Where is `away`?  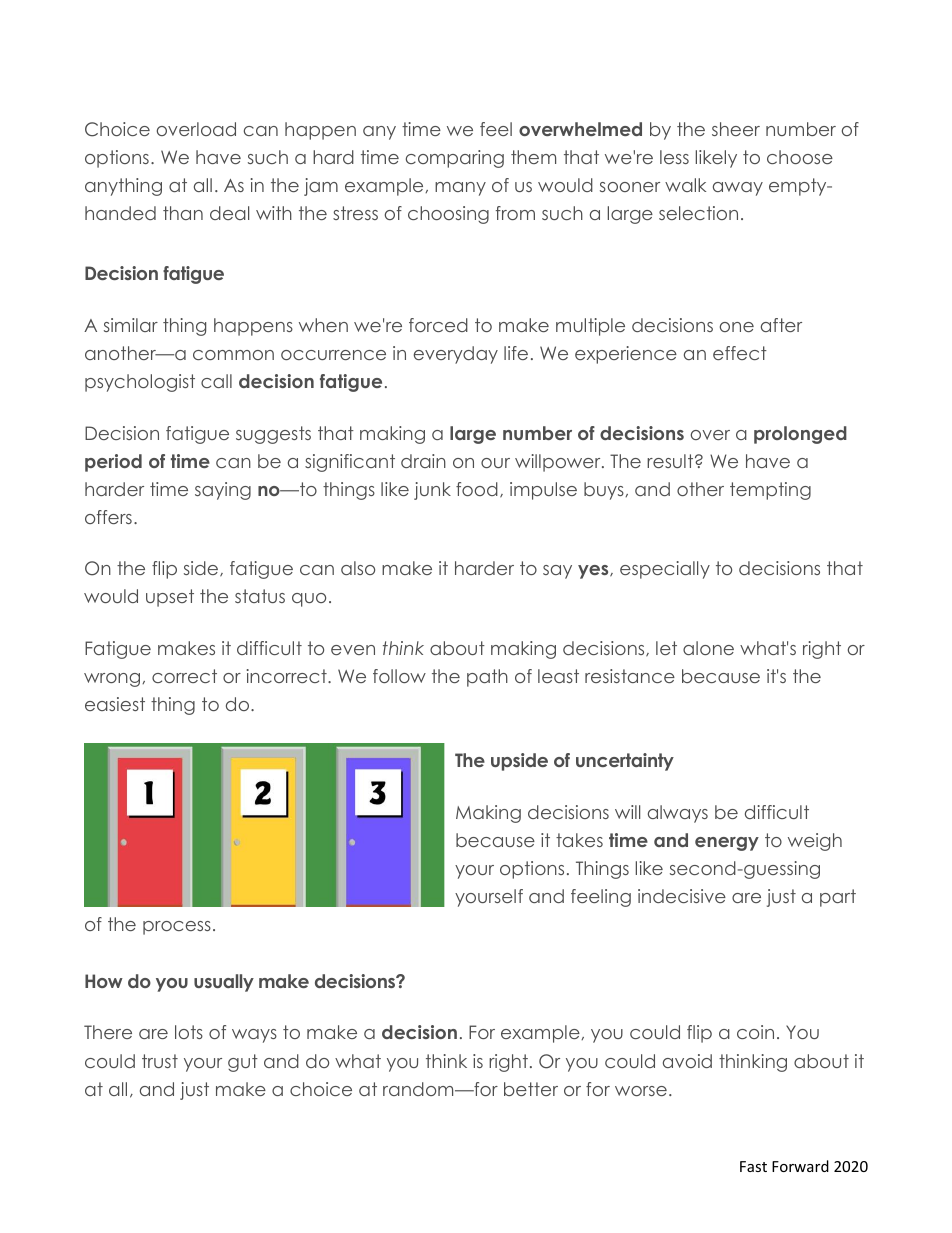
away is located at coordinates (738, 189).
